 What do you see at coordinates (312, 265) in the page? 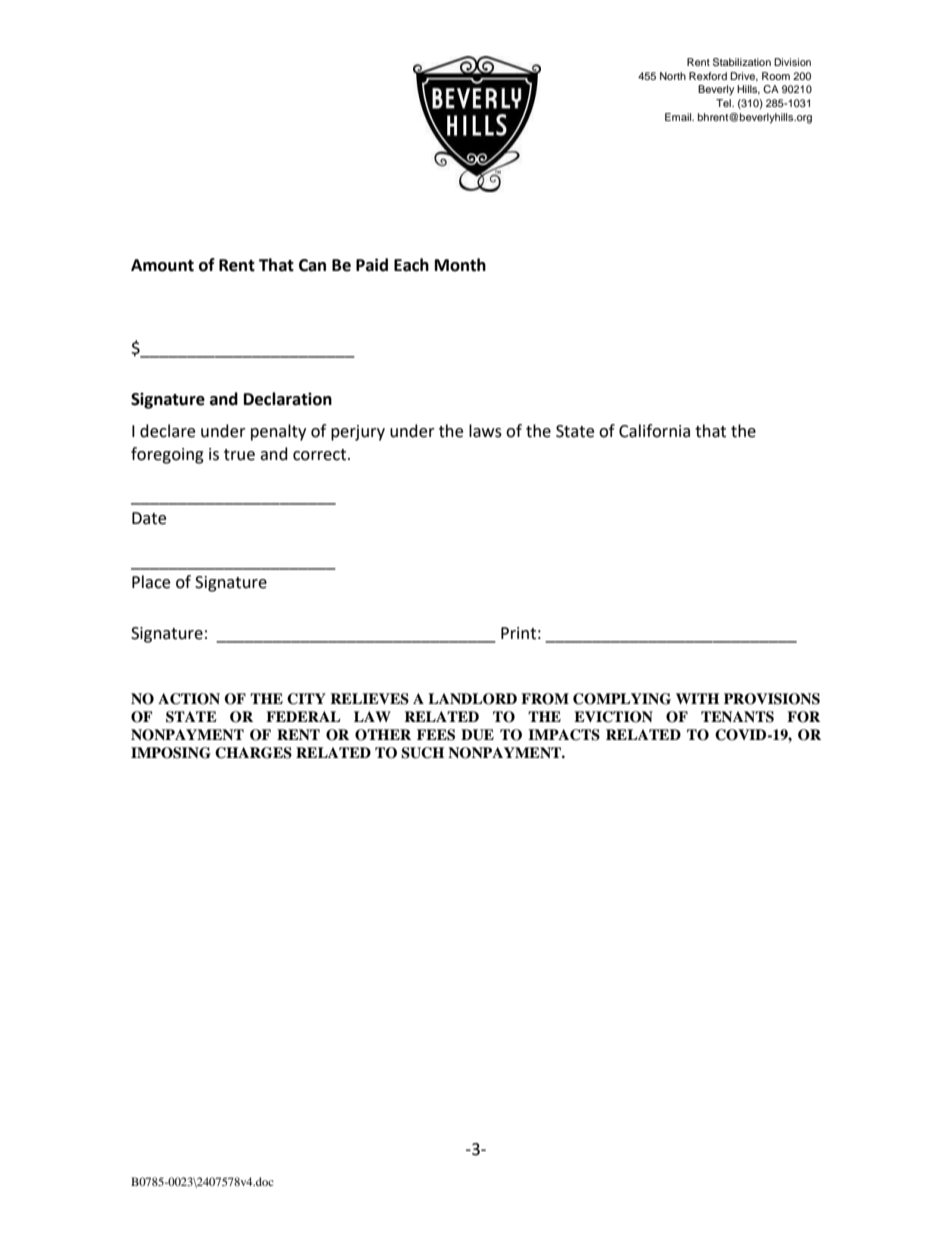
I see `Can` at bounding box center [312, 265].
